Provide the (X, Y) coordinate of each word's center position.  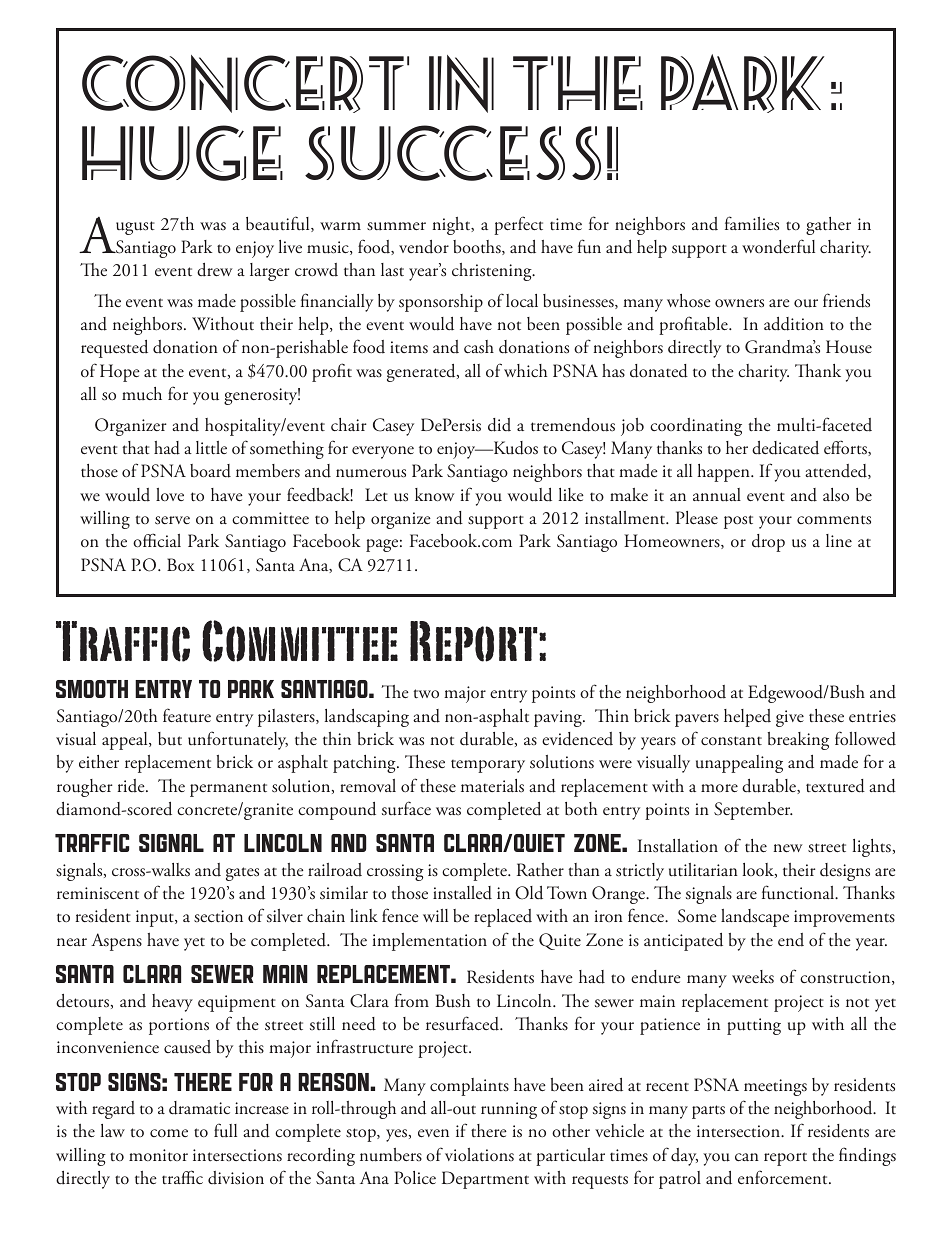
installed (462, 893)
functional (799, 892)
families (752, 223)
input (156, 918)
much (142, 393)
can (747, 1157)
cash (479, 347)
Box (181, 564)
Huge (182, 153)
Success (453, 153)
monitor (158, 1155)
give (790, 718)
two (426, 693)
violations (479, 1154)
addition (794, 324)
